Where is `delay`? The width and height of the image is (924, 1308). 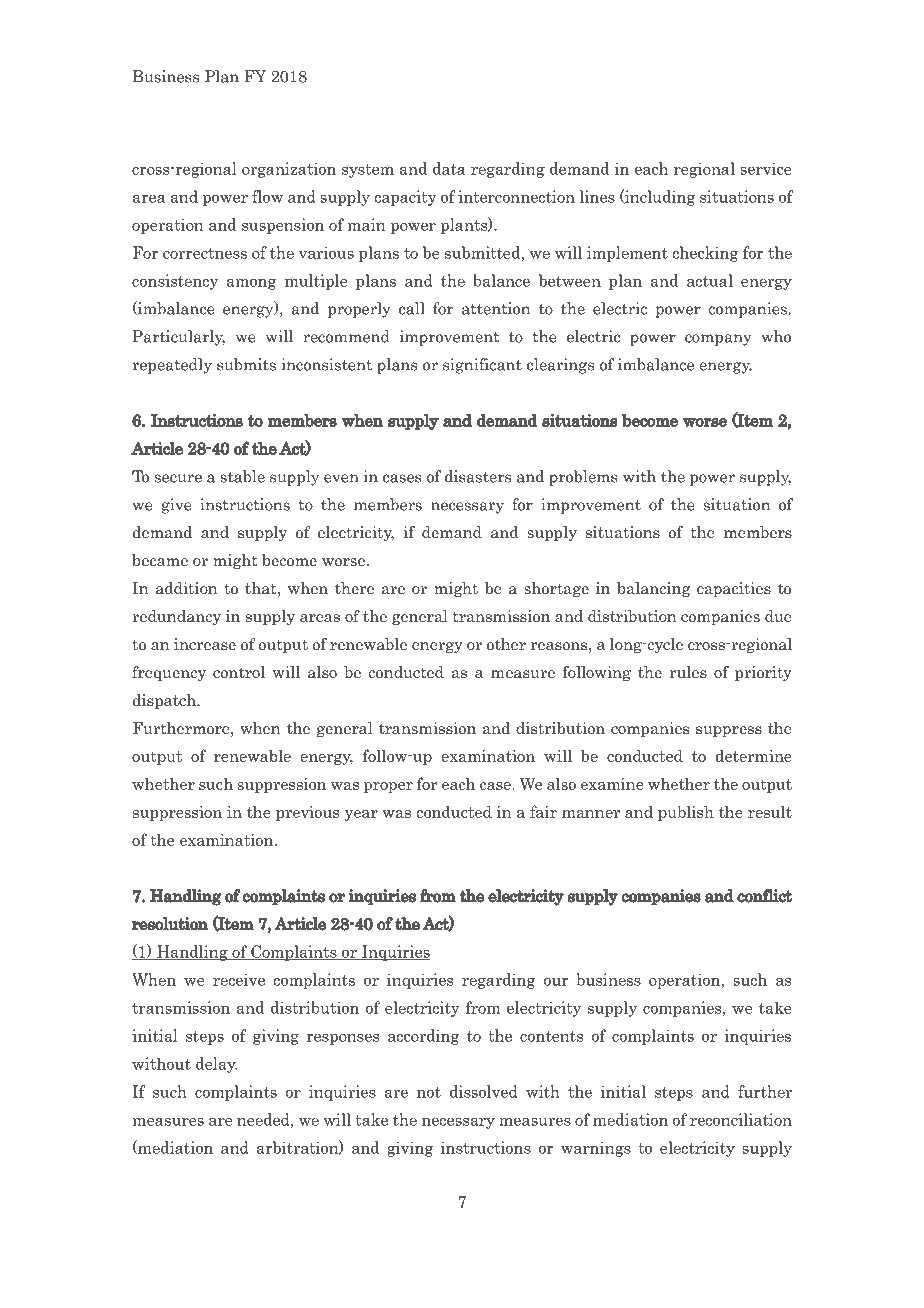
delay is located at coordinates (216, 1065).
